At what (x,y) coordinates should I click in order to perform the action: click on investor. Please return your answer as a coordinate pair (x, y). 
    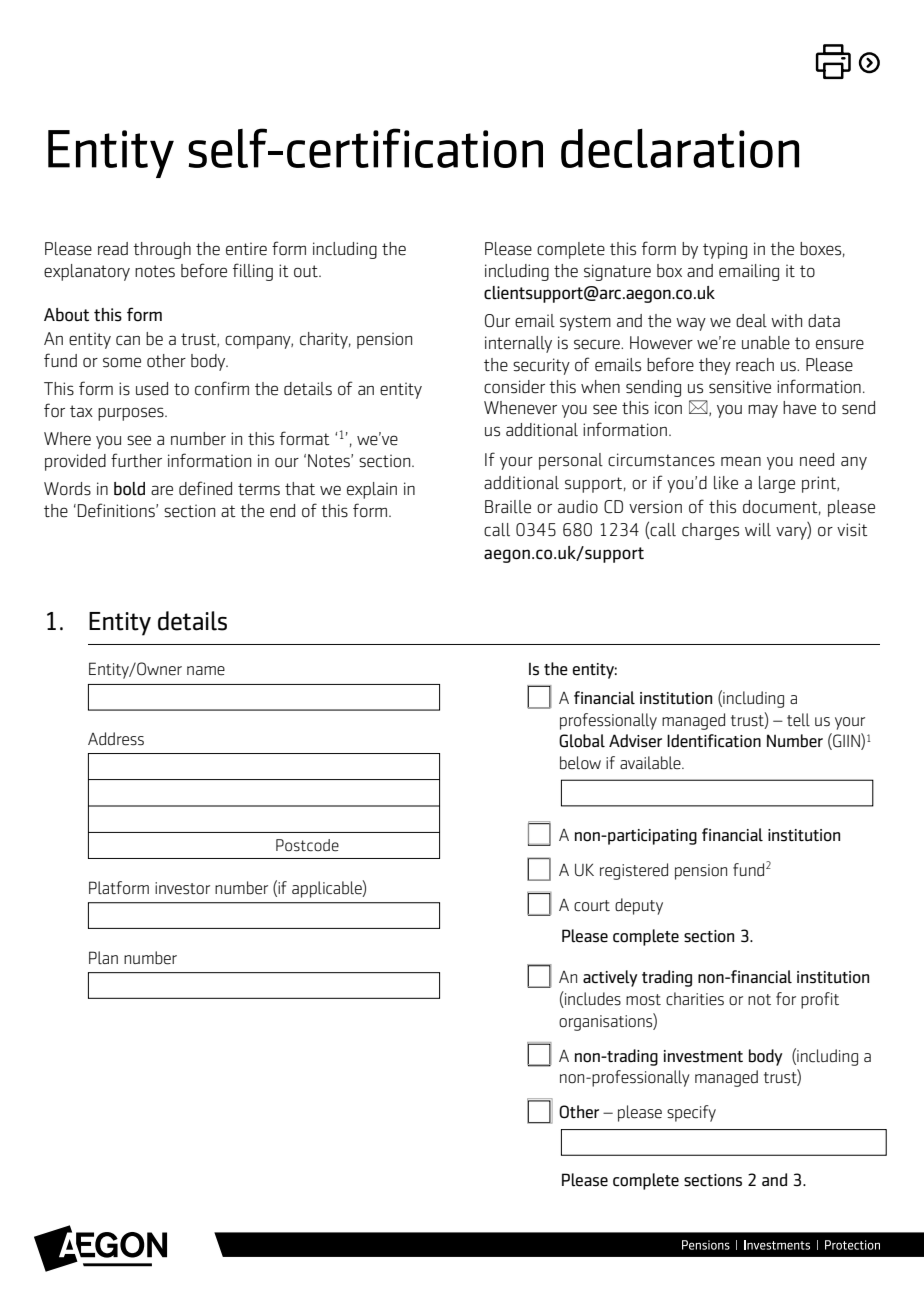
    Looking at the image, I should click on (182, 888).
